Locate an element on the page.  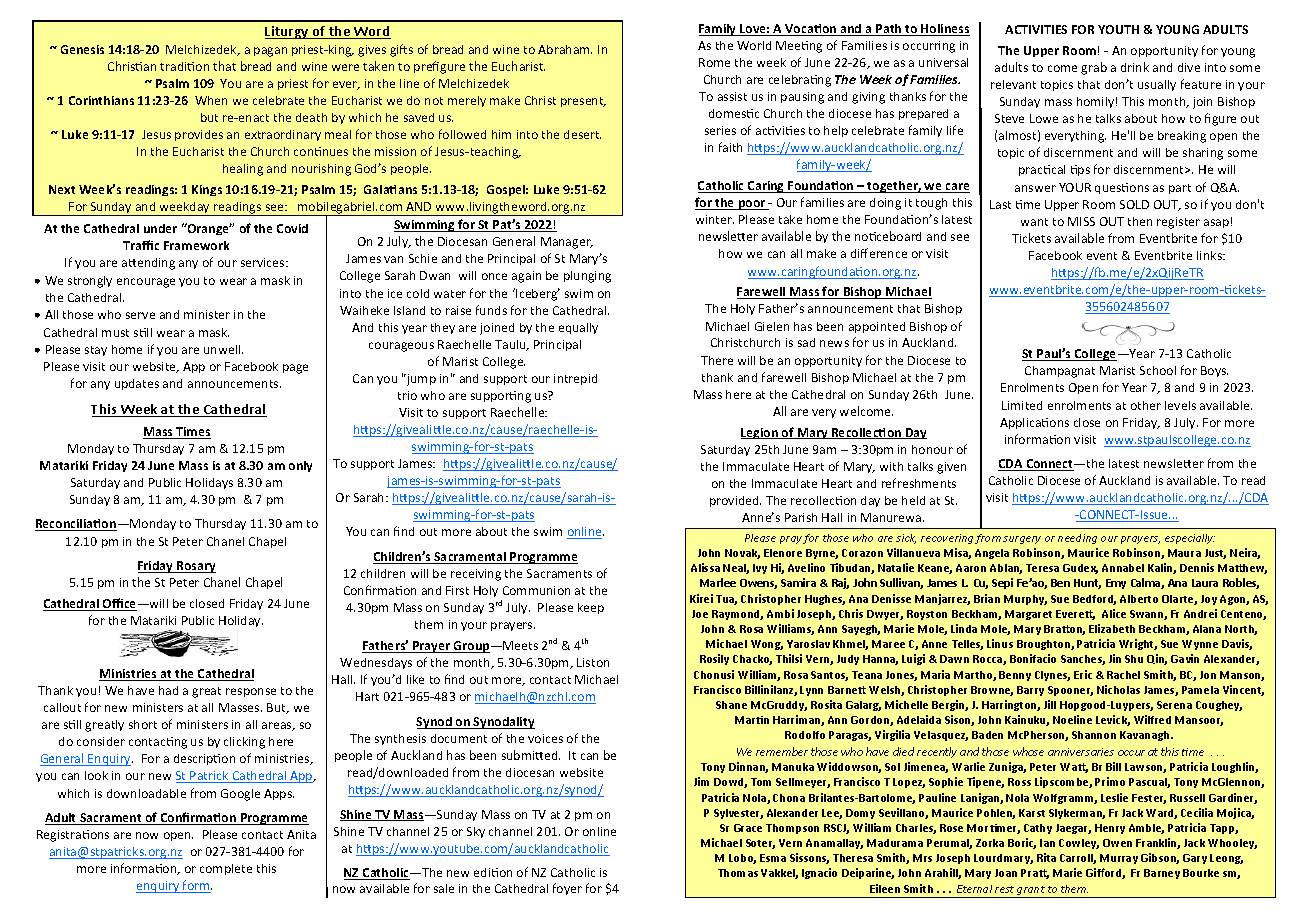
Applications is located at coordinates (1034, 423).
